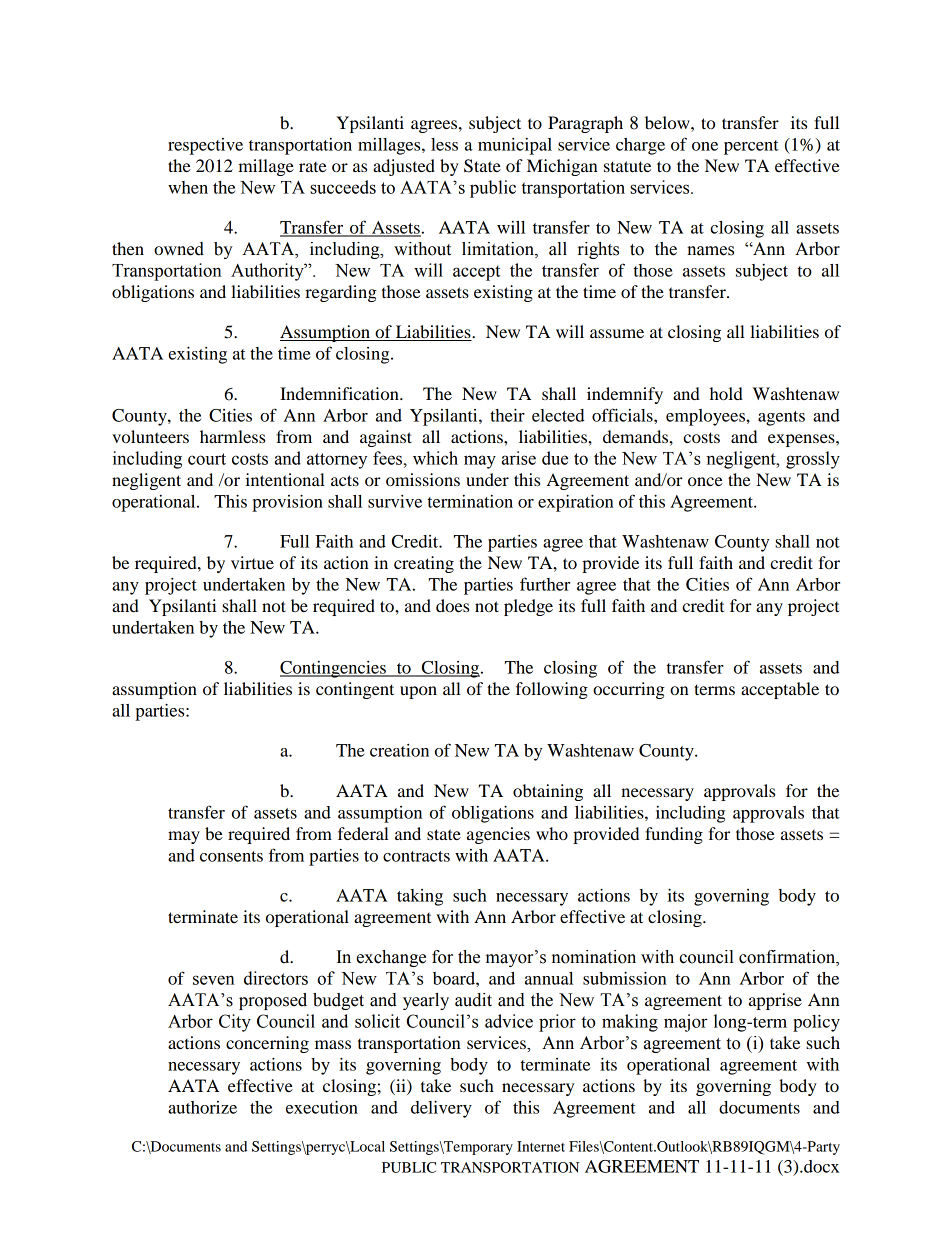  I want to click on municipal, so click(515, 146).
